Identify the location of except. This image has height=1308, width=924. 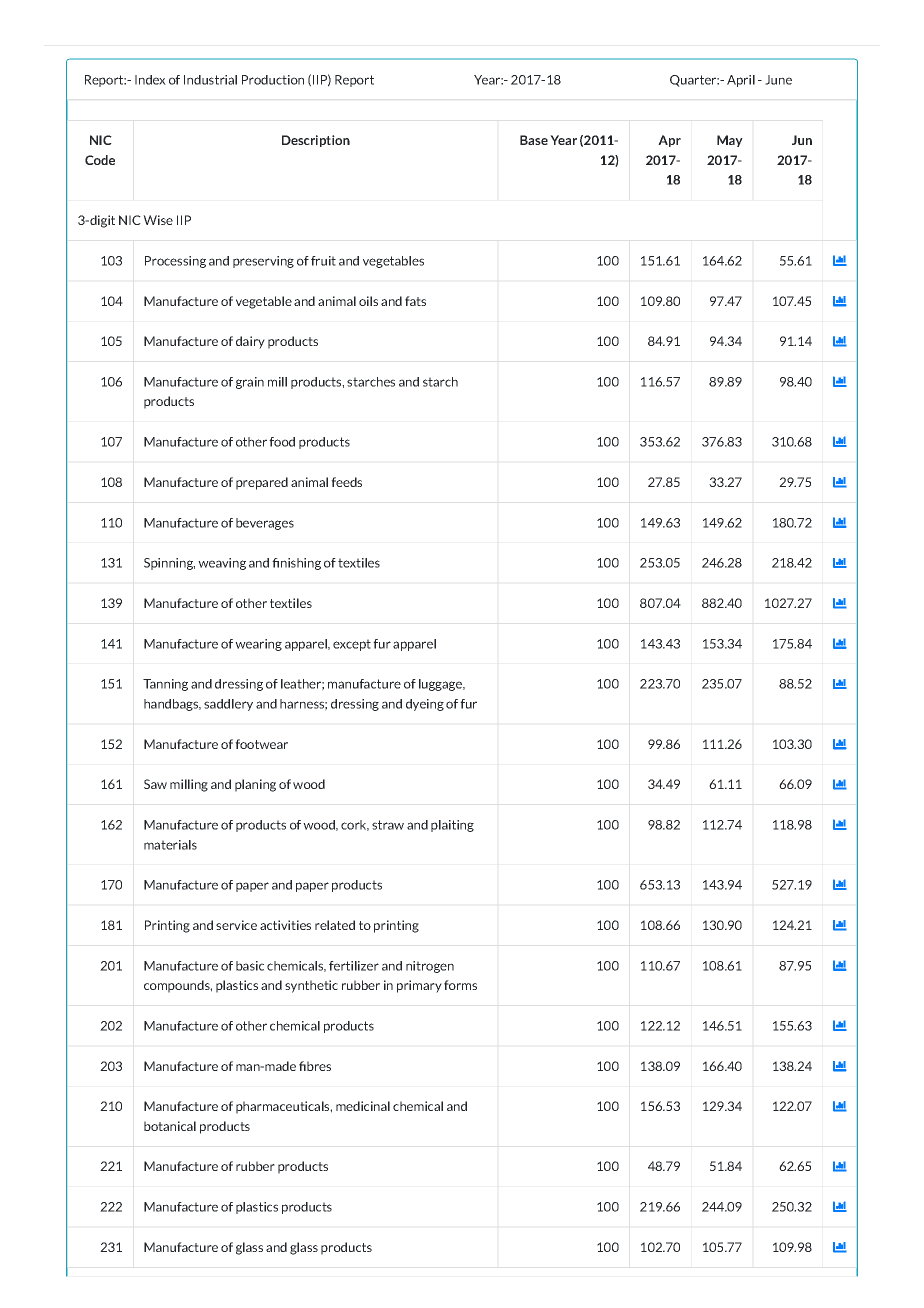
(352, 645).
